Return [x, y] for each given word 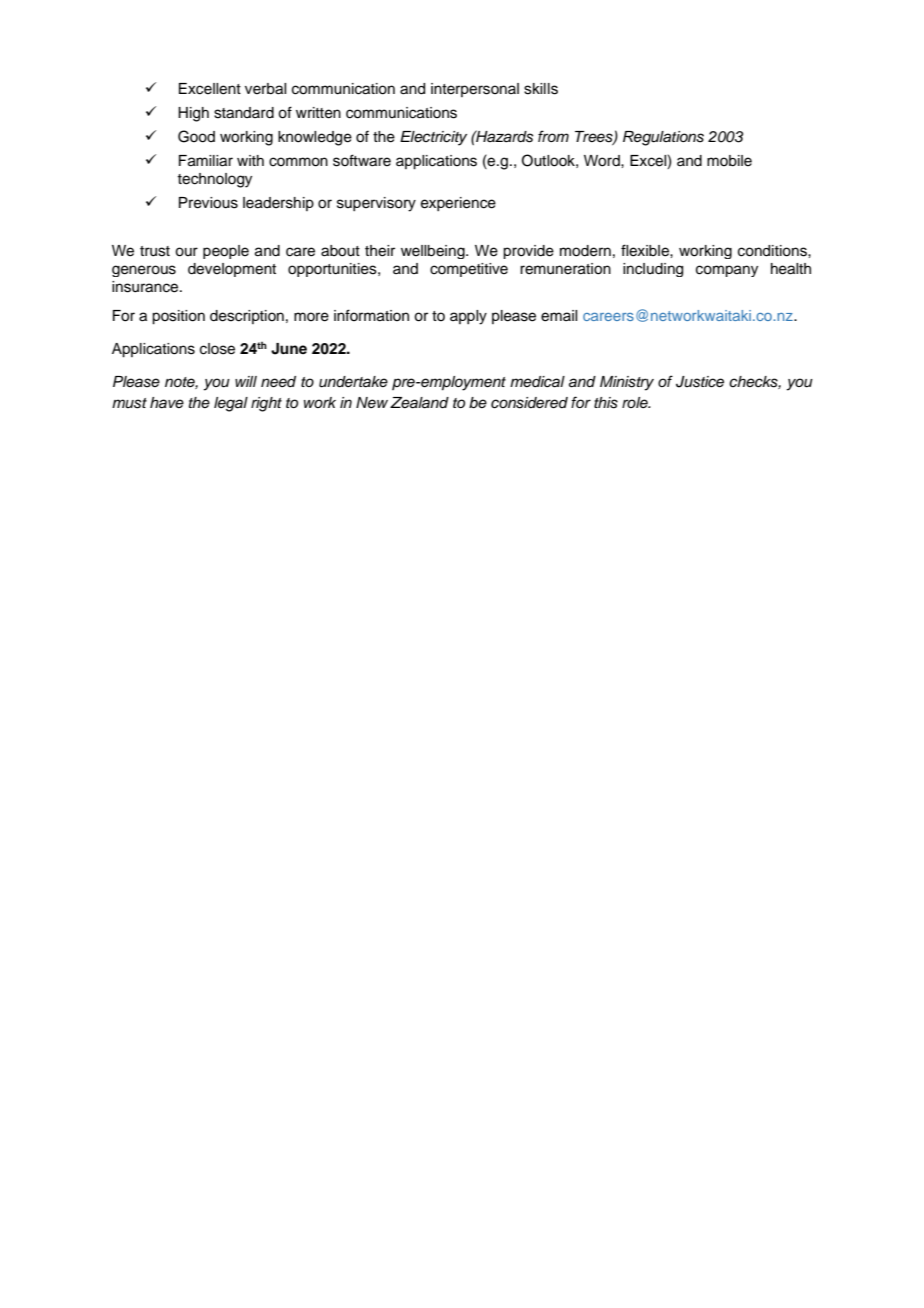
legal [231, 404]
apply [468, 317]
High [193, 114]
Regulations [663, 138]
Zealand [419, 403]
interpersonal [475, 90]
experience [458, 204]
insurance [146, 287]
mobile [729, 161]
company [727, 271]
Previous [208, 203]
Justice [700, 382]
